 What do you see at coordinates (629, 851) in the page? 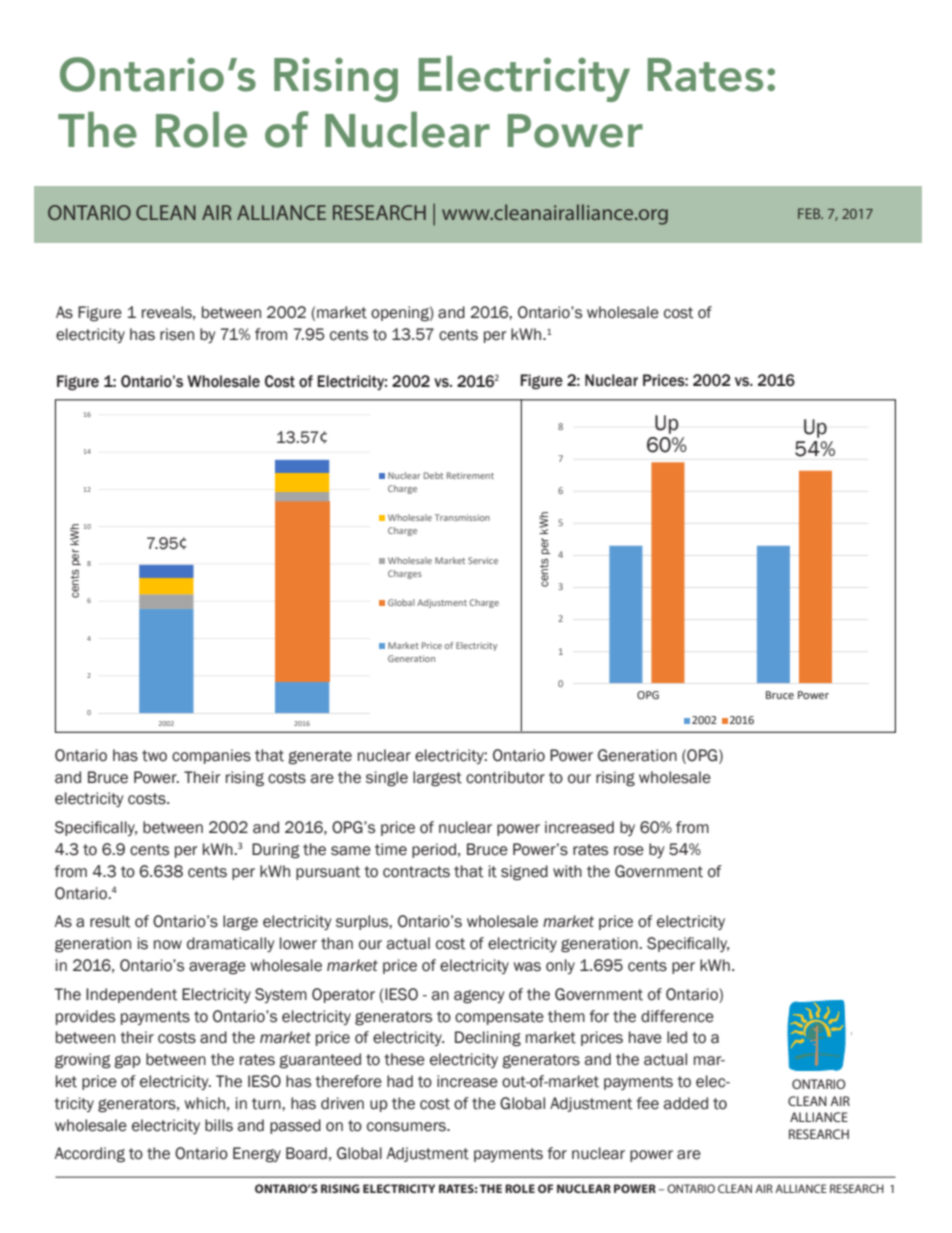
I see `rose` at bounding box center [629, 851].
